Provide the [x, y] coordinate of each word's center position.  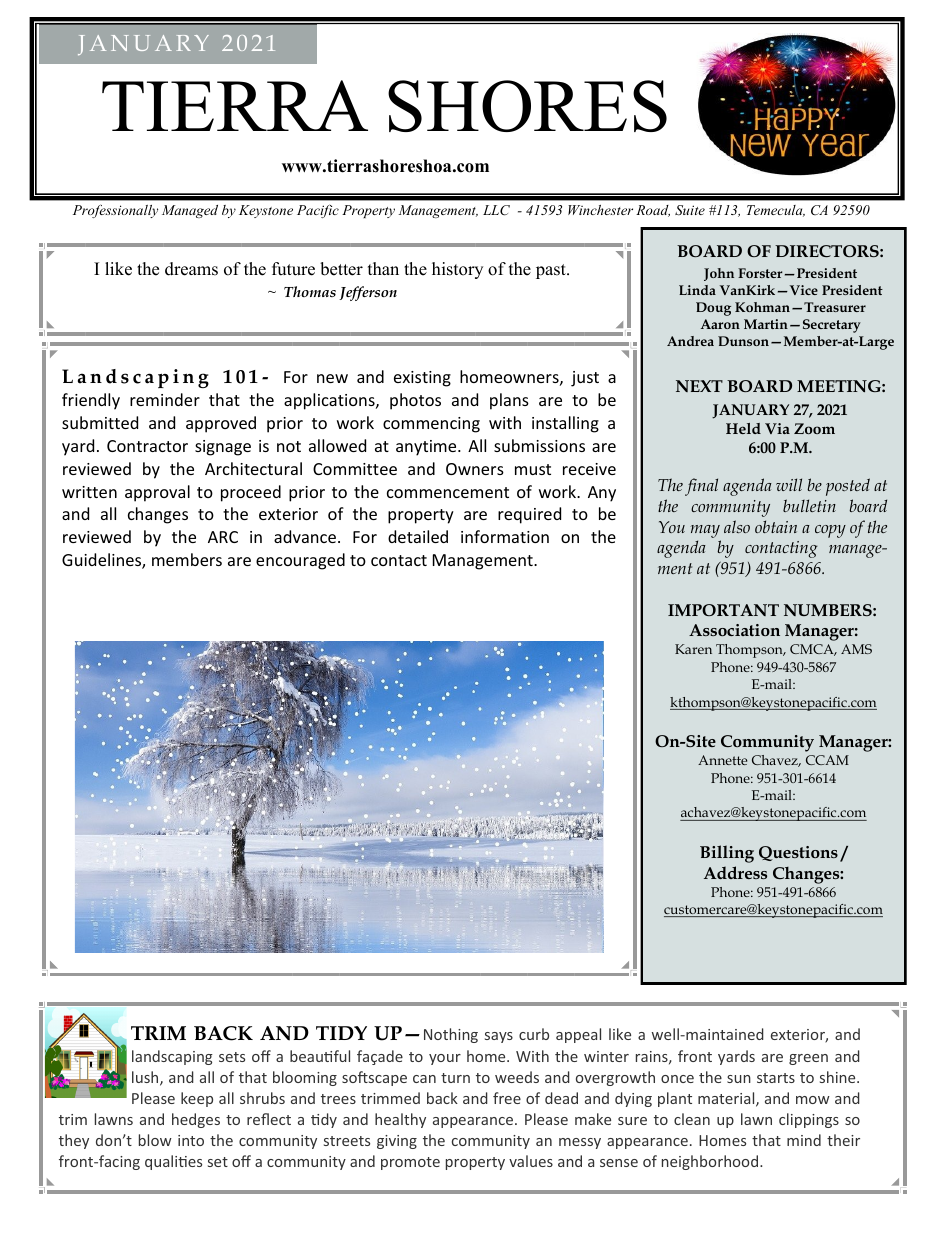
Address [735, 872]
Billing [727, 854]
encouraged [300, 561]
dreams [191, 269]
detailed [418, 536]
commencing [431, 425]
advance [305, 536]
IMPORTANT [723, 610]
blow [155, 1140]
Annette [722, 760]
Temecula [776, 211]
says [499, 1037]
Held [743, 428]
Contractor [147, 446]
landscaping [172, 1057]
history [457, 270]
